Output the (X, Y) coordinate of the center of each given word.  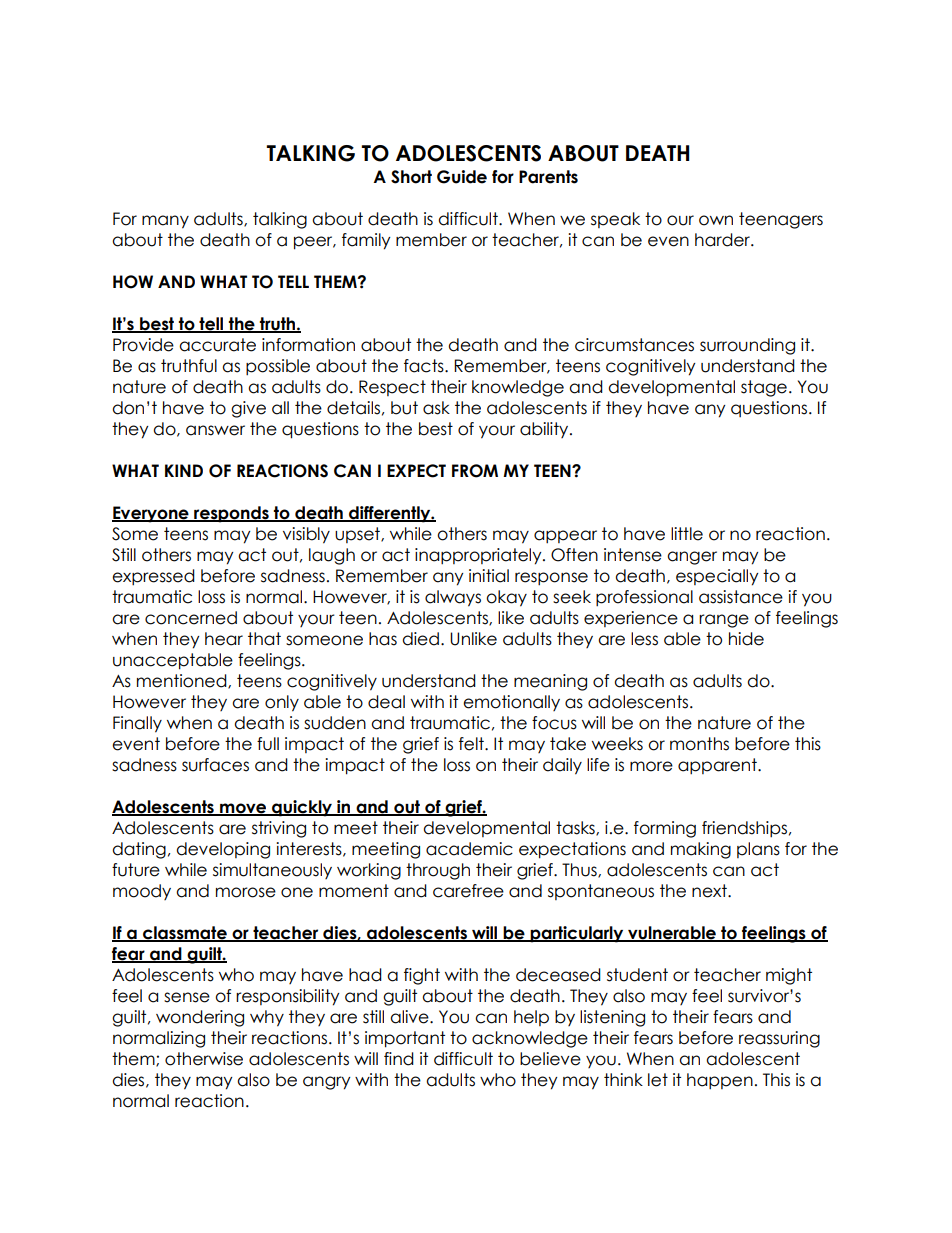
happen (720, 1081)
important (405, 1039)
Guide (462, 177)
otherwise (204, 1059)
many (165, 222)
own (716, 220)
